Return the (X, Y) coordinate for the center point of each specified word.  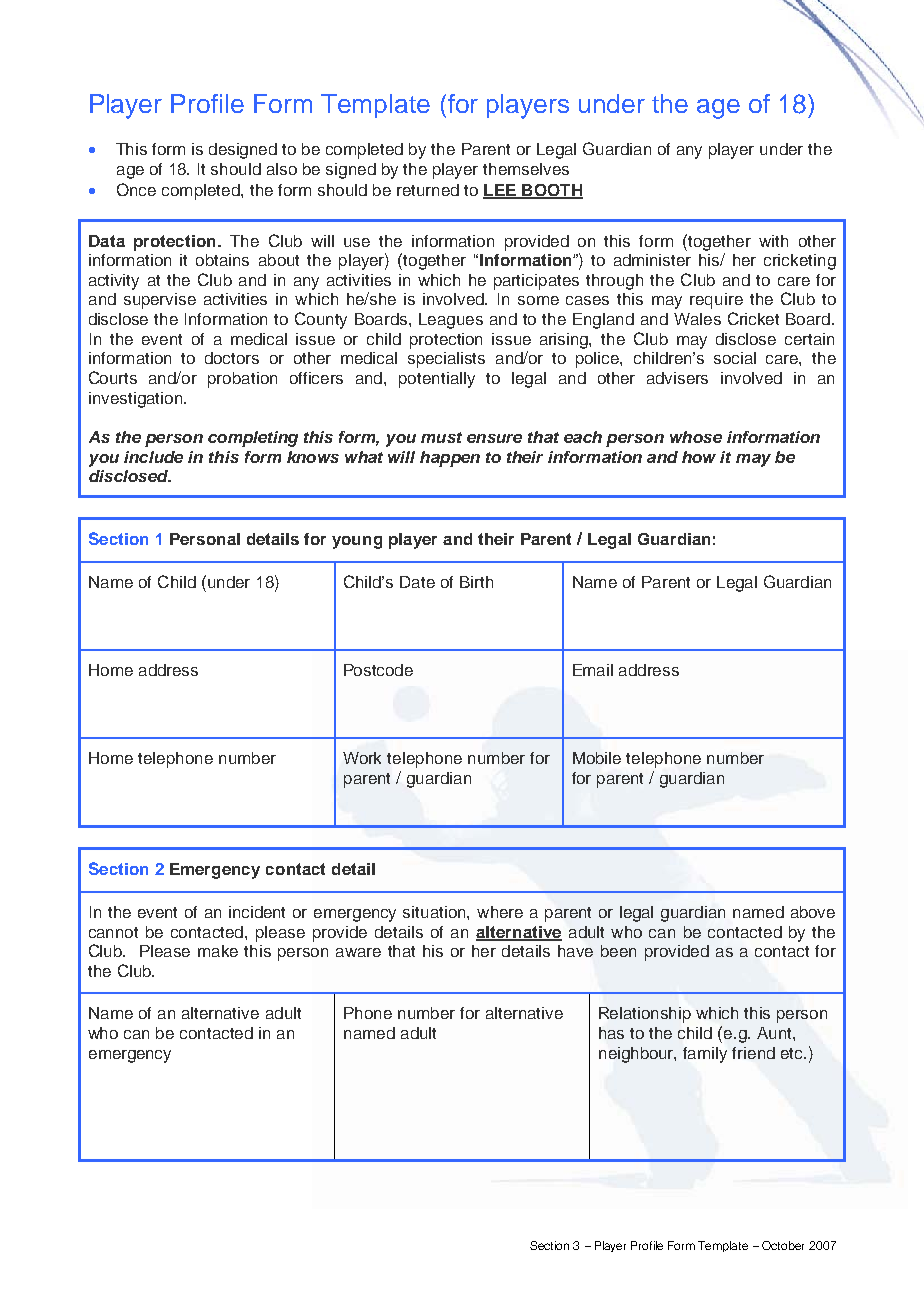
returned (428, 190)
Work (362, 758)
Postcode (378, 670)
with (773, 241)
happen (450, 459)
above (813, 912)
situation (435, 912)
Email (593, 670)
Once (136, 189)
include (153, 457)
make (218, 951)
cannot (113, 932)
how (699, 457)
